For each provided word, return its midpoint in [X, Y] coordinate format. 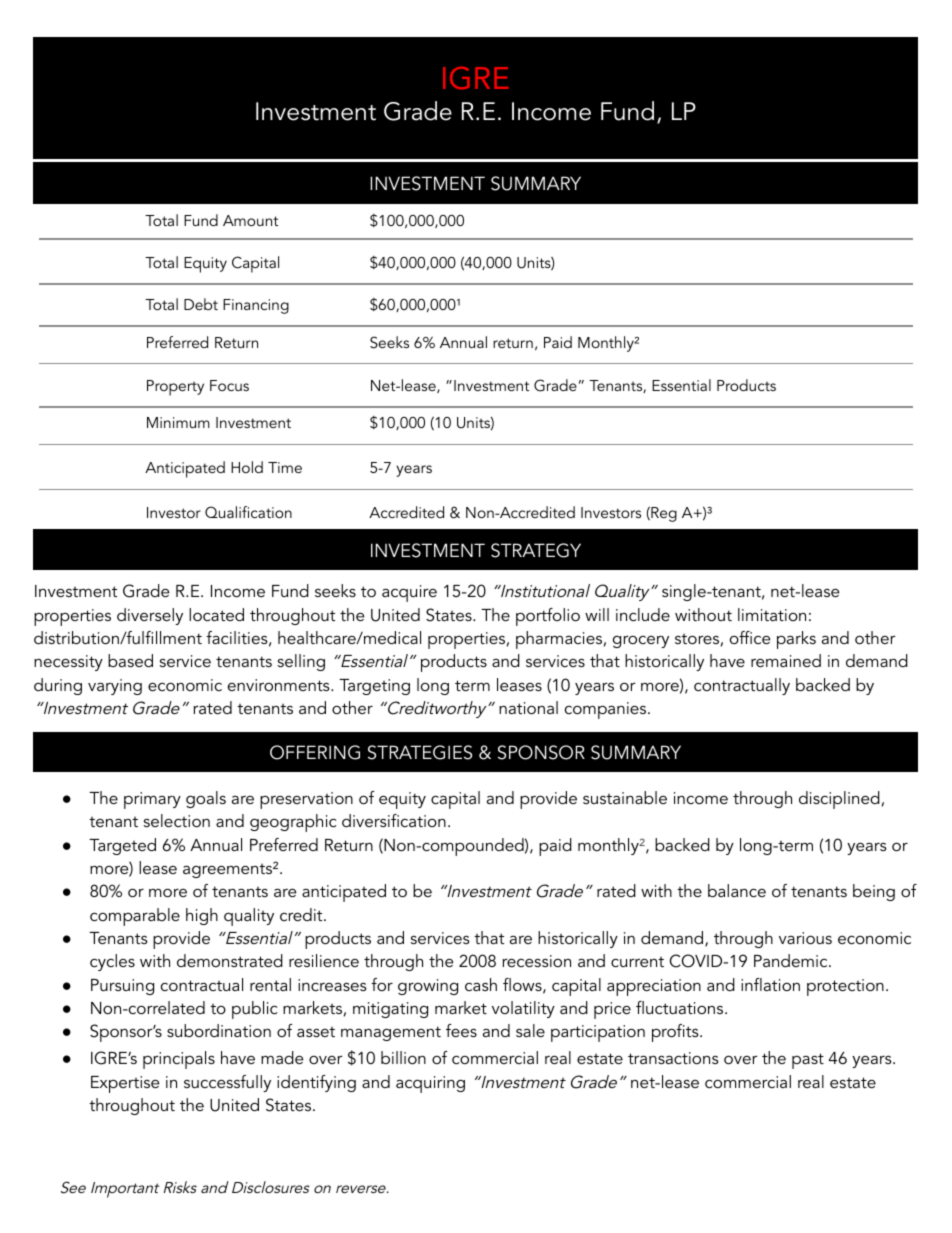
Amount [250, 220]
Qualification [248, 512]
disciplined [839, 800]
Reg [663, 514]
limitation [772, 614]
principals [179, 1060]
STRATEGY [536, 550]
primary [152, 800]
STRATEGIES [420, 752]
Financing [256, 306]
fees [461, 1030]
